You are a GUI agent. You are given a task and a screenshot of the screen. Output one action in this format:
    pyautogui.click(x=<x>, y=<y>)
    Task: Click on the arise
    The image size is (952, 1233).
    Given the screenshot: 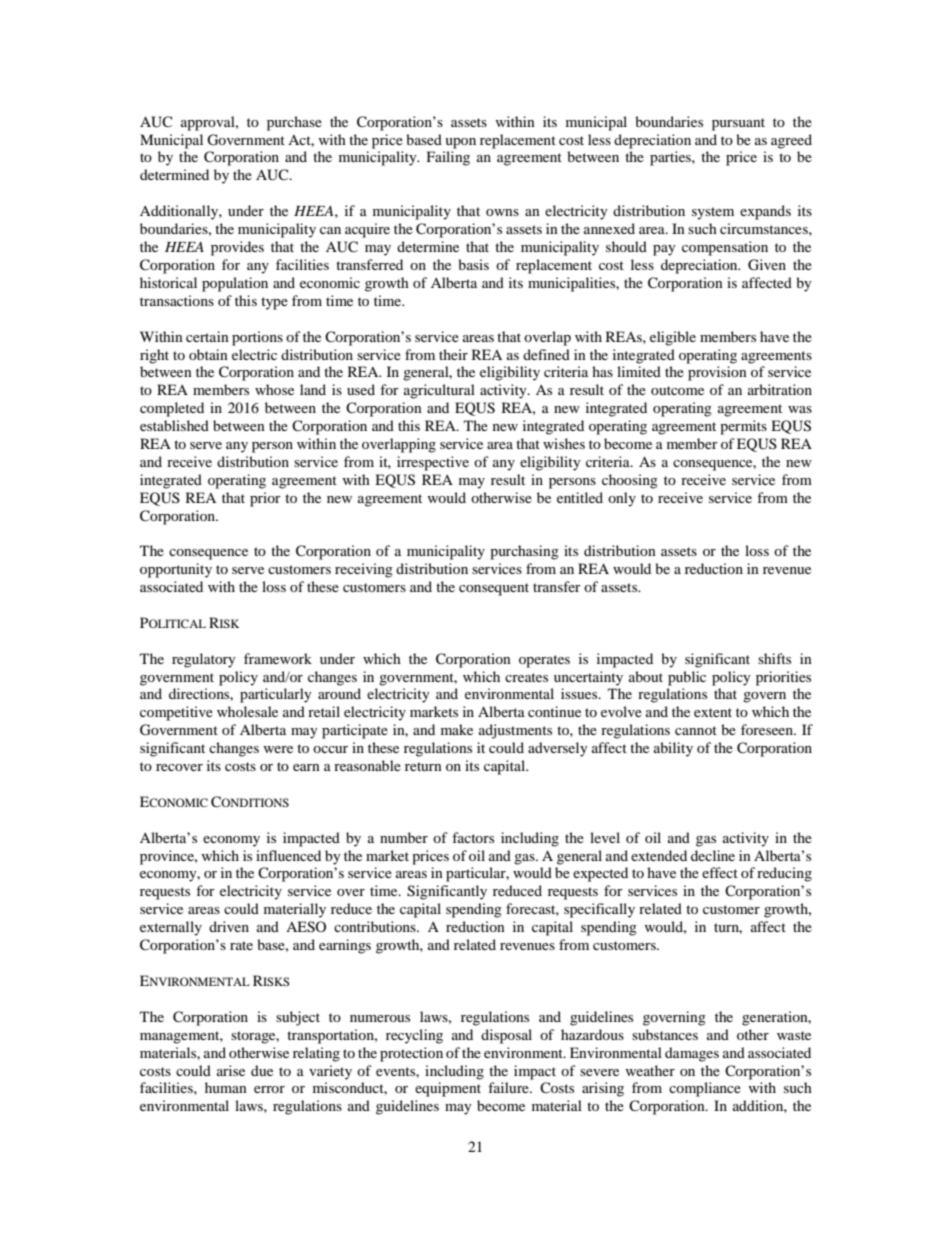 What is the action you would take?
    pyautogui.click(x=231, y=1070)
